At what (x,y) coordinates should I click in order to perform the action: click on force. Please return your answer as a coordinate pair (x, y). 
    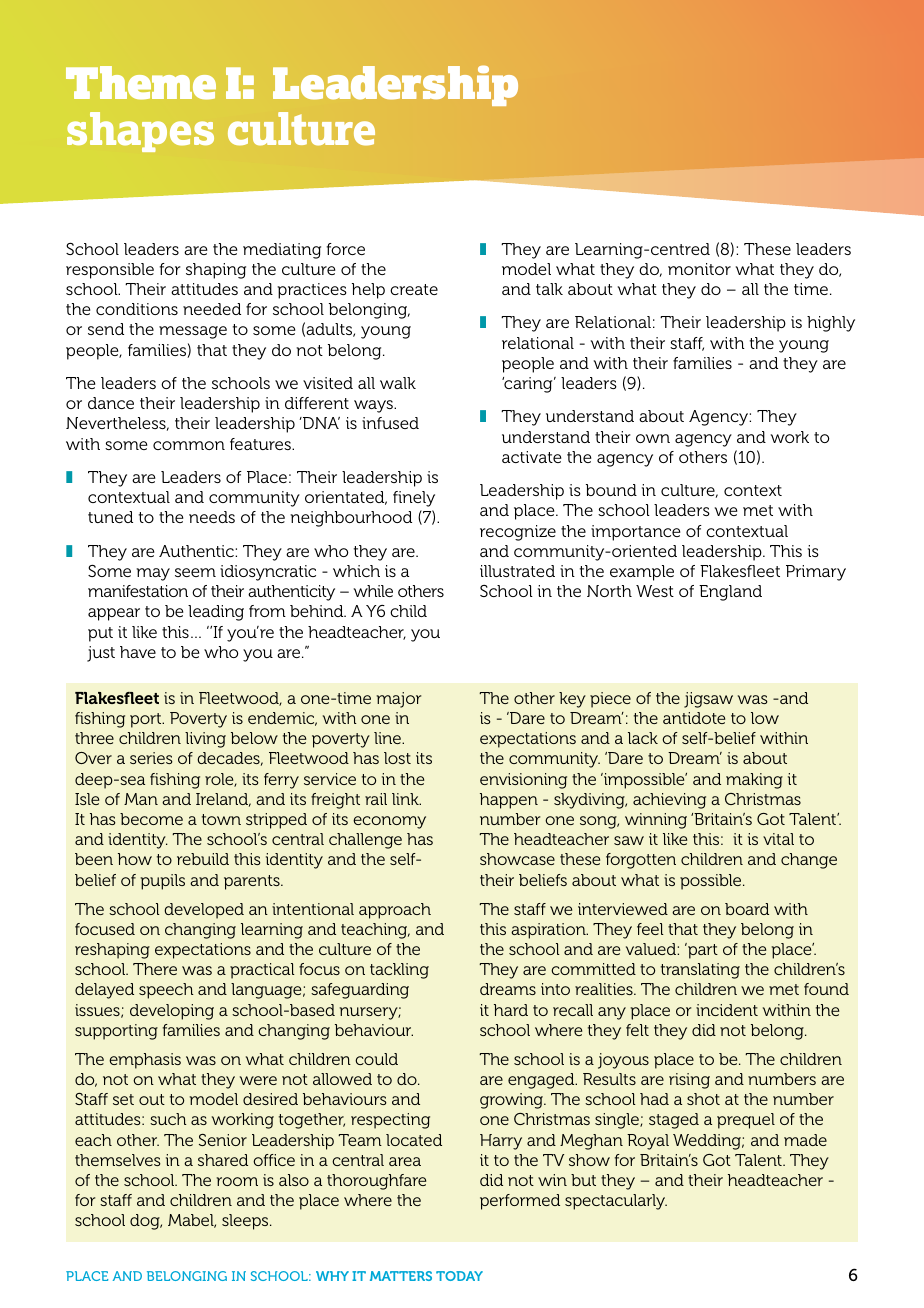
    Looking at the image, I should click on (345, 249).
